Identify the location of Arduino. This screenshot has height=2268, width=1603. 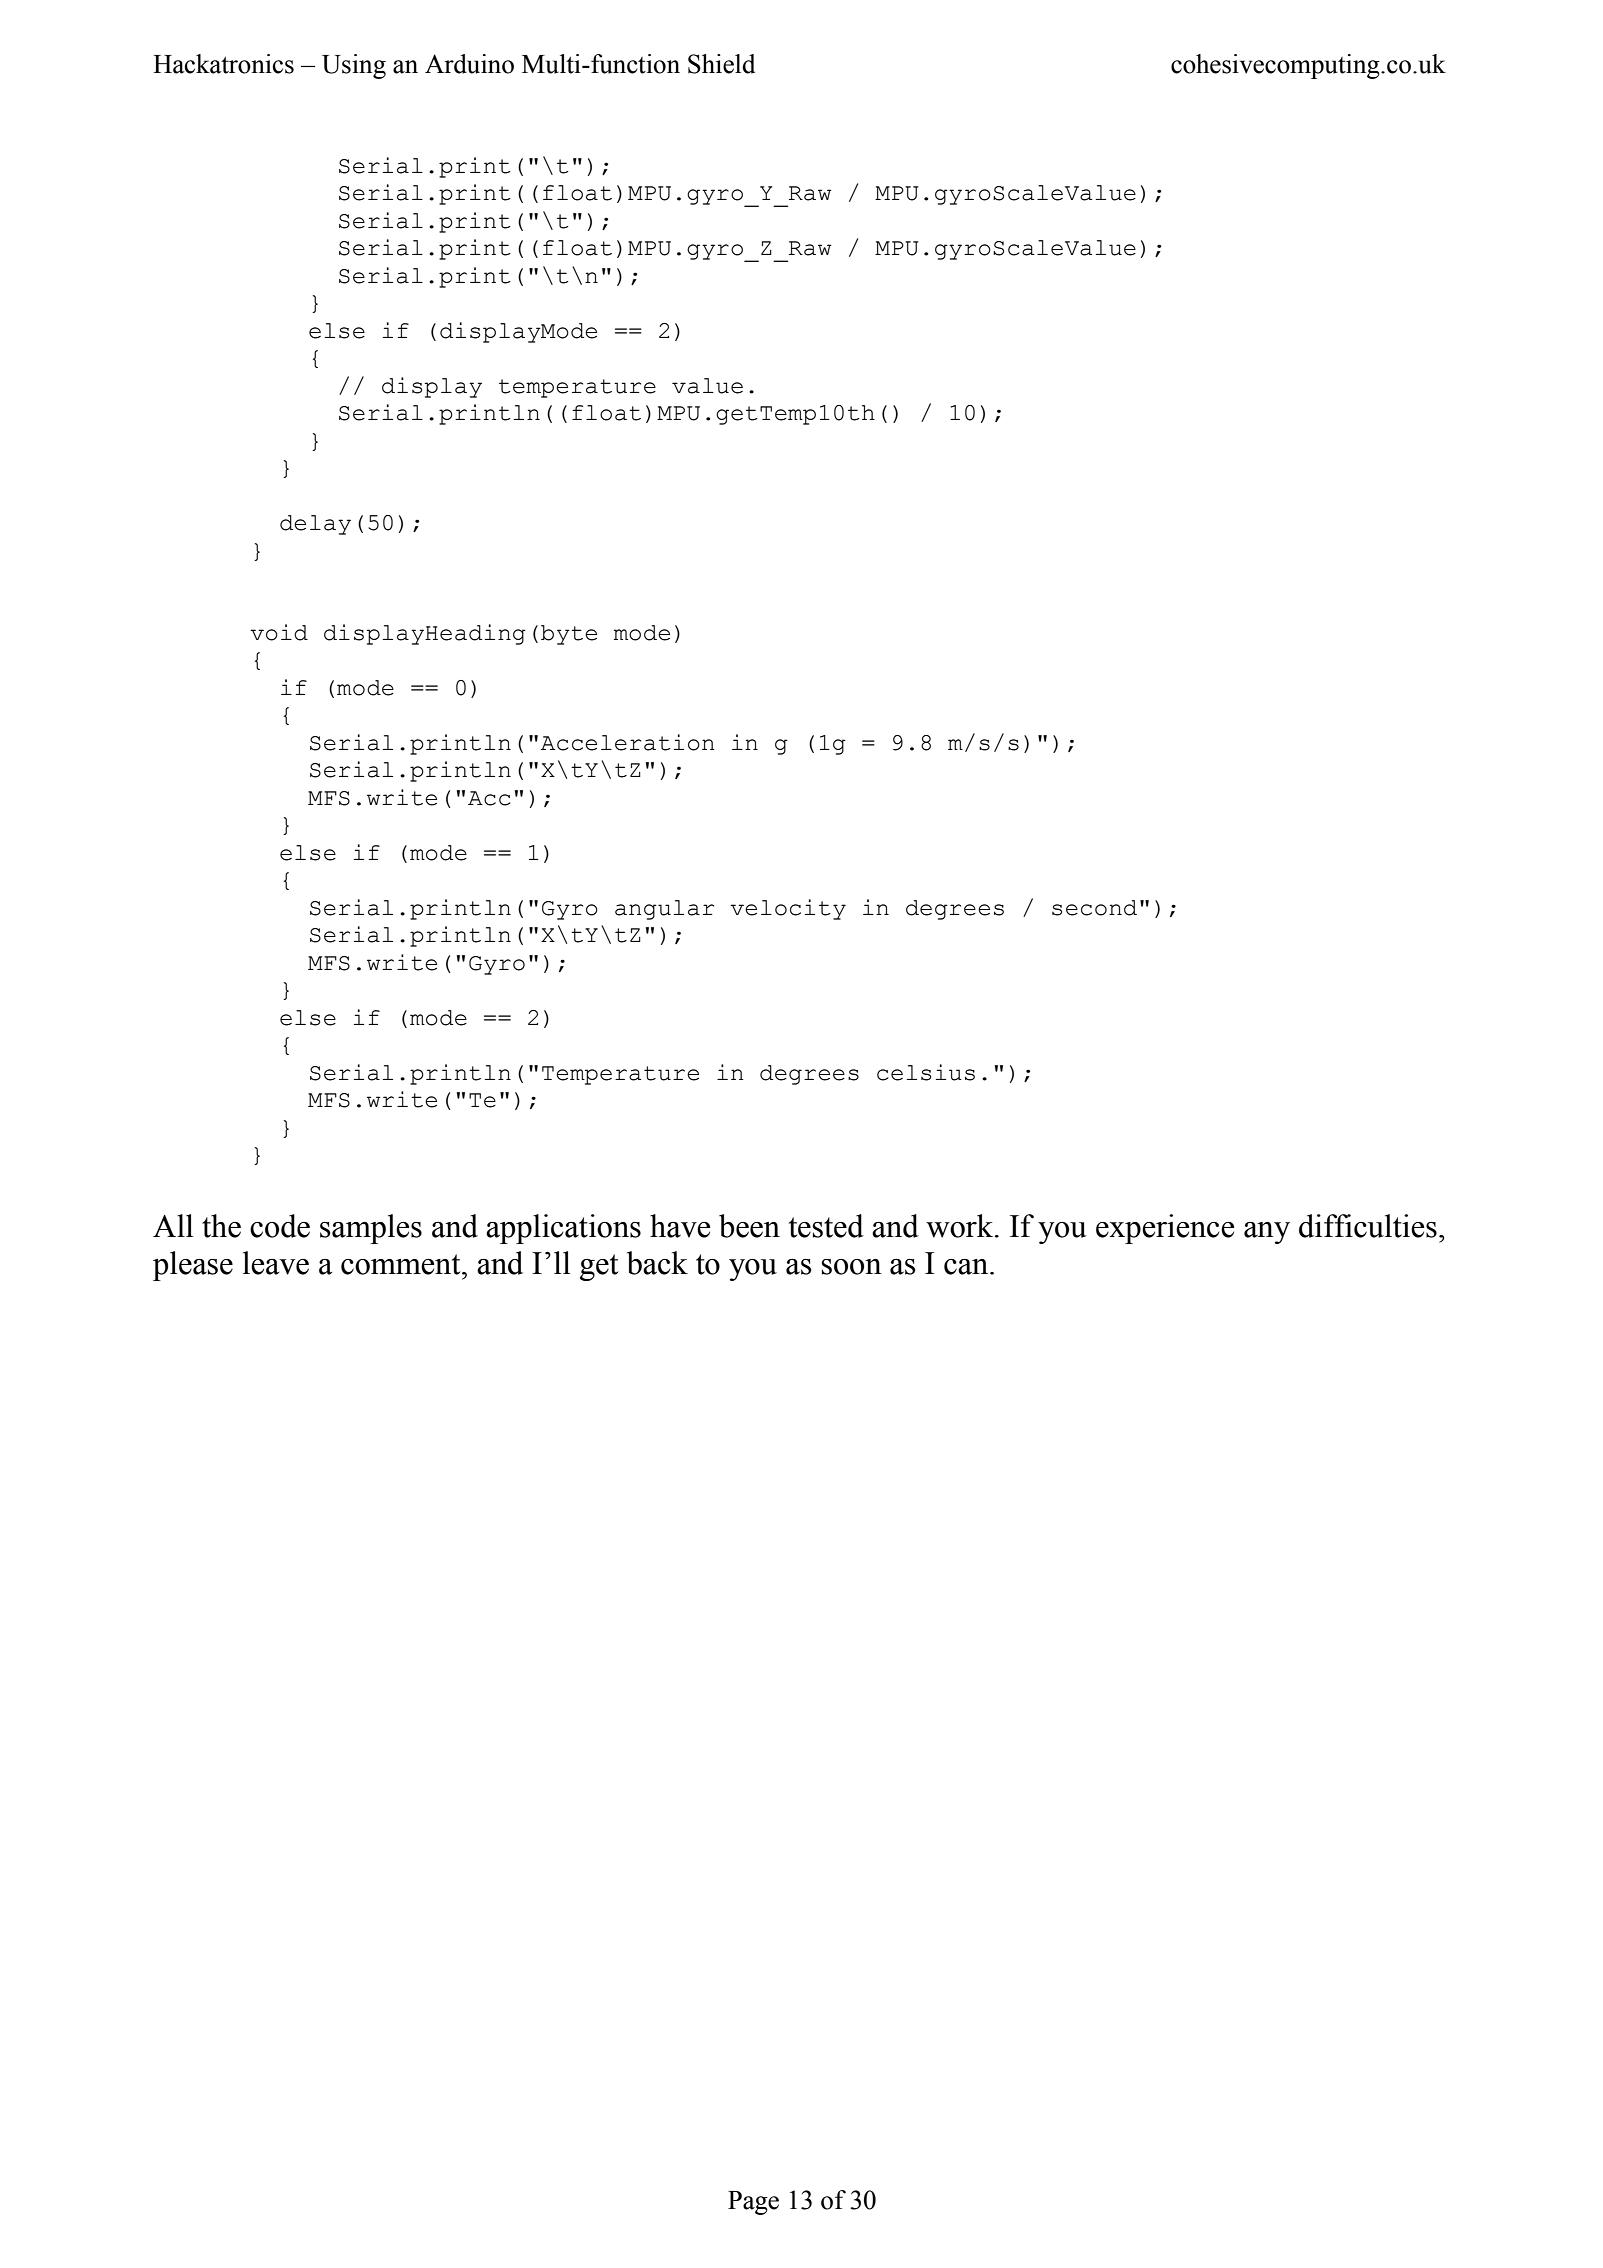
(469, 64).
